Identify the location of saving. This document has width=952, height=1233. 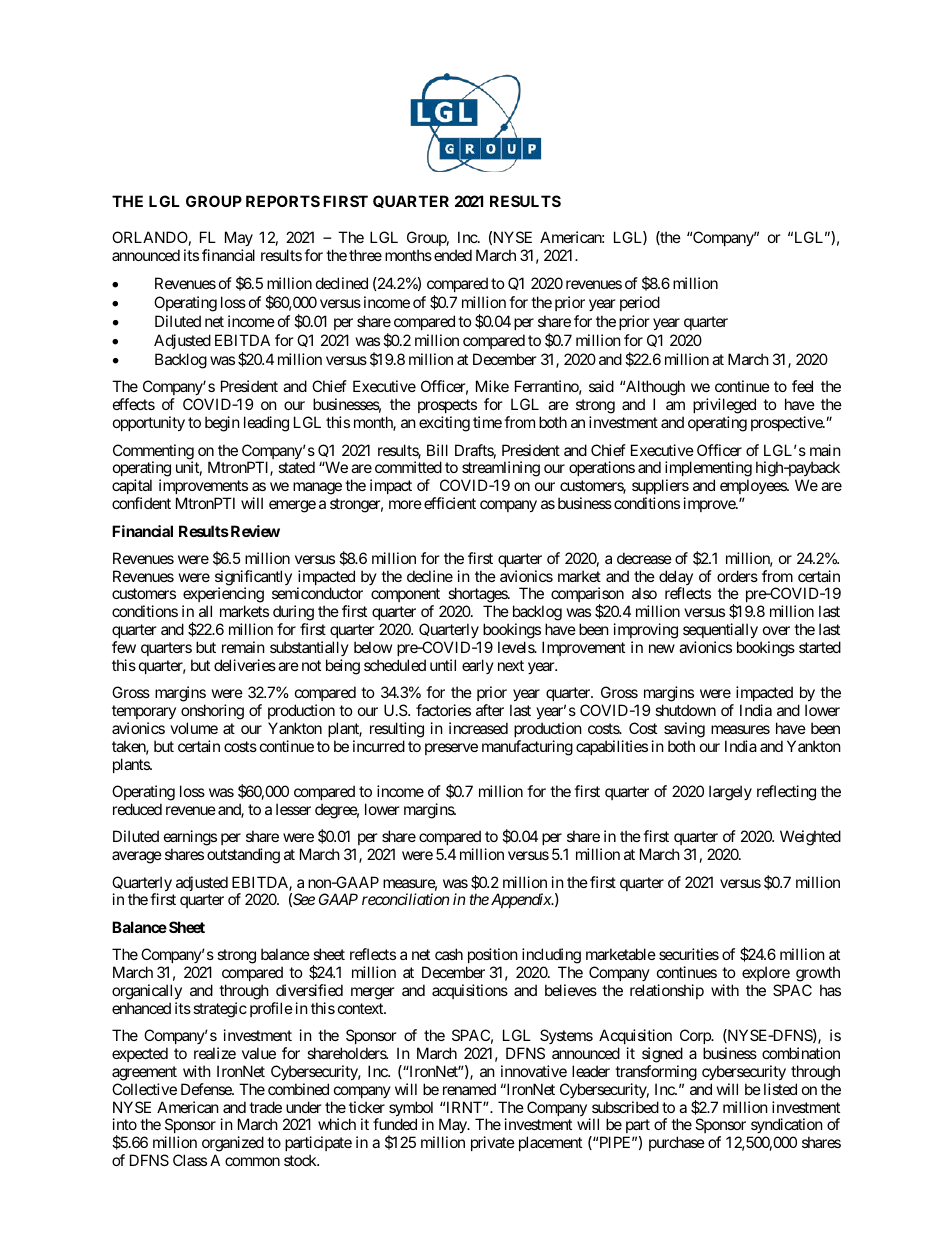
(684, 730).
